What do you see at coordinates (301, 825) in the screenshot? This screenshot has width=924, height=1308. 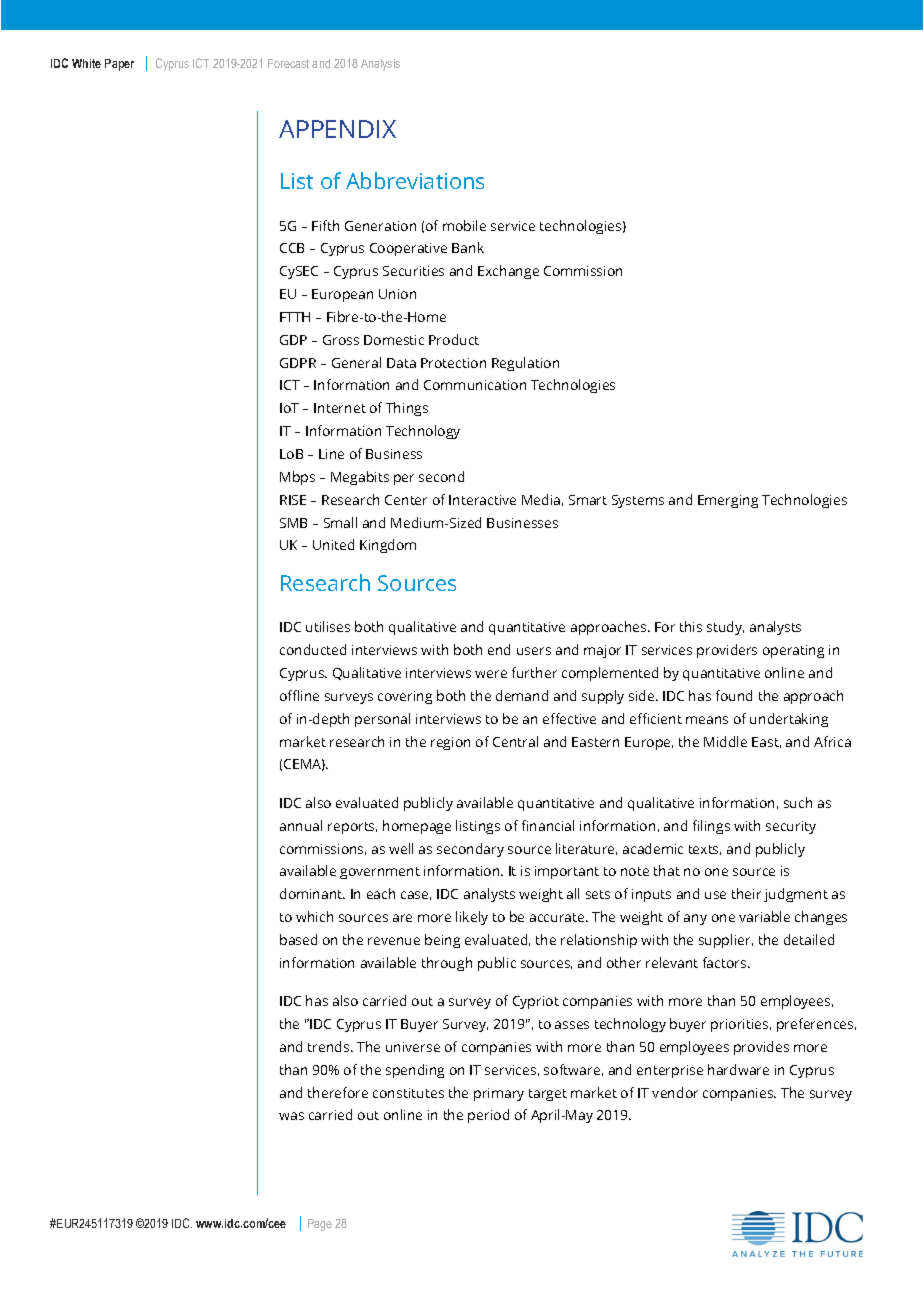 I see `annual` at bounding box center [301, 825].
